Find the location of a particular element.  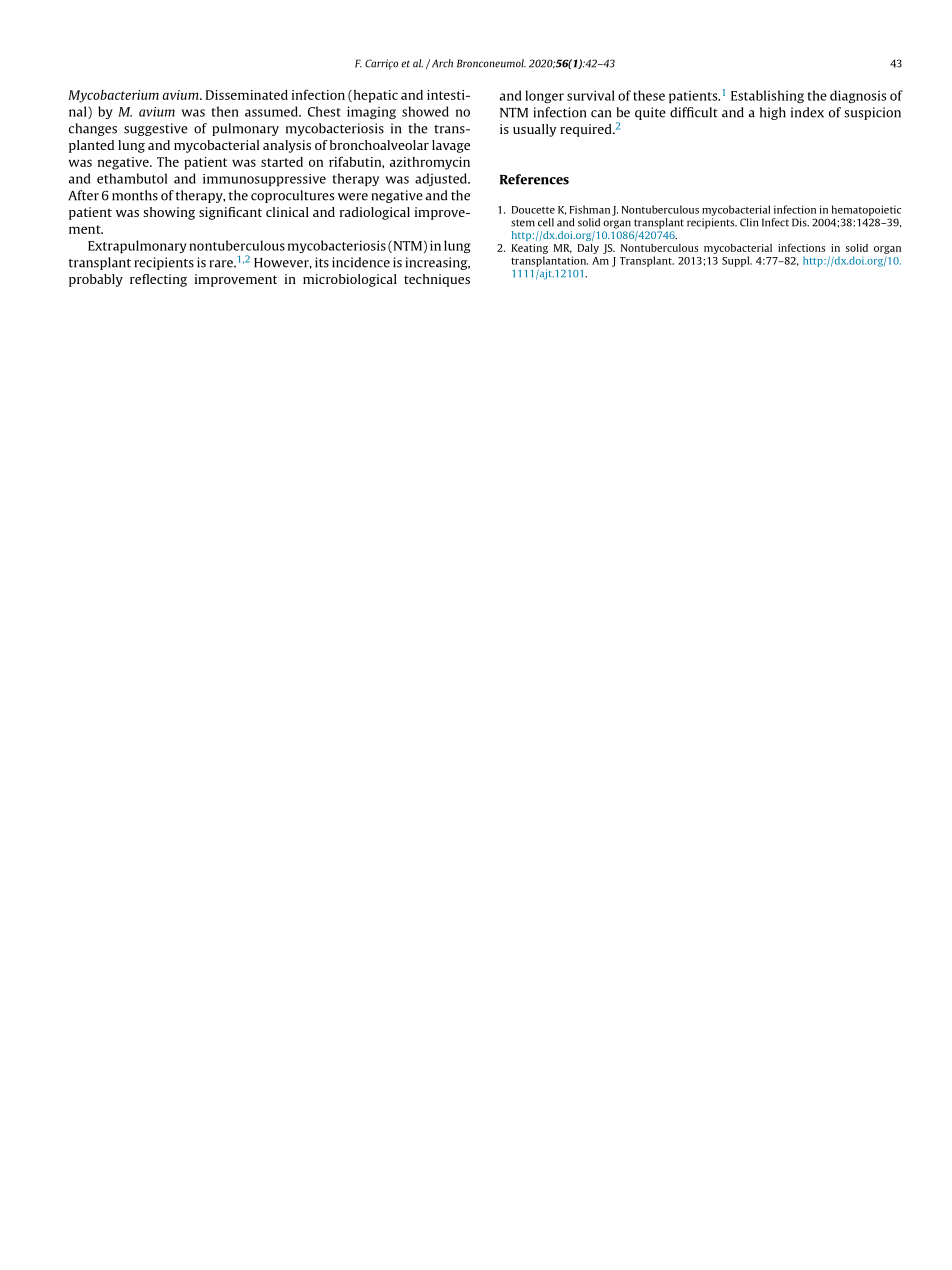

longer is located at coordinates (544, 96).
